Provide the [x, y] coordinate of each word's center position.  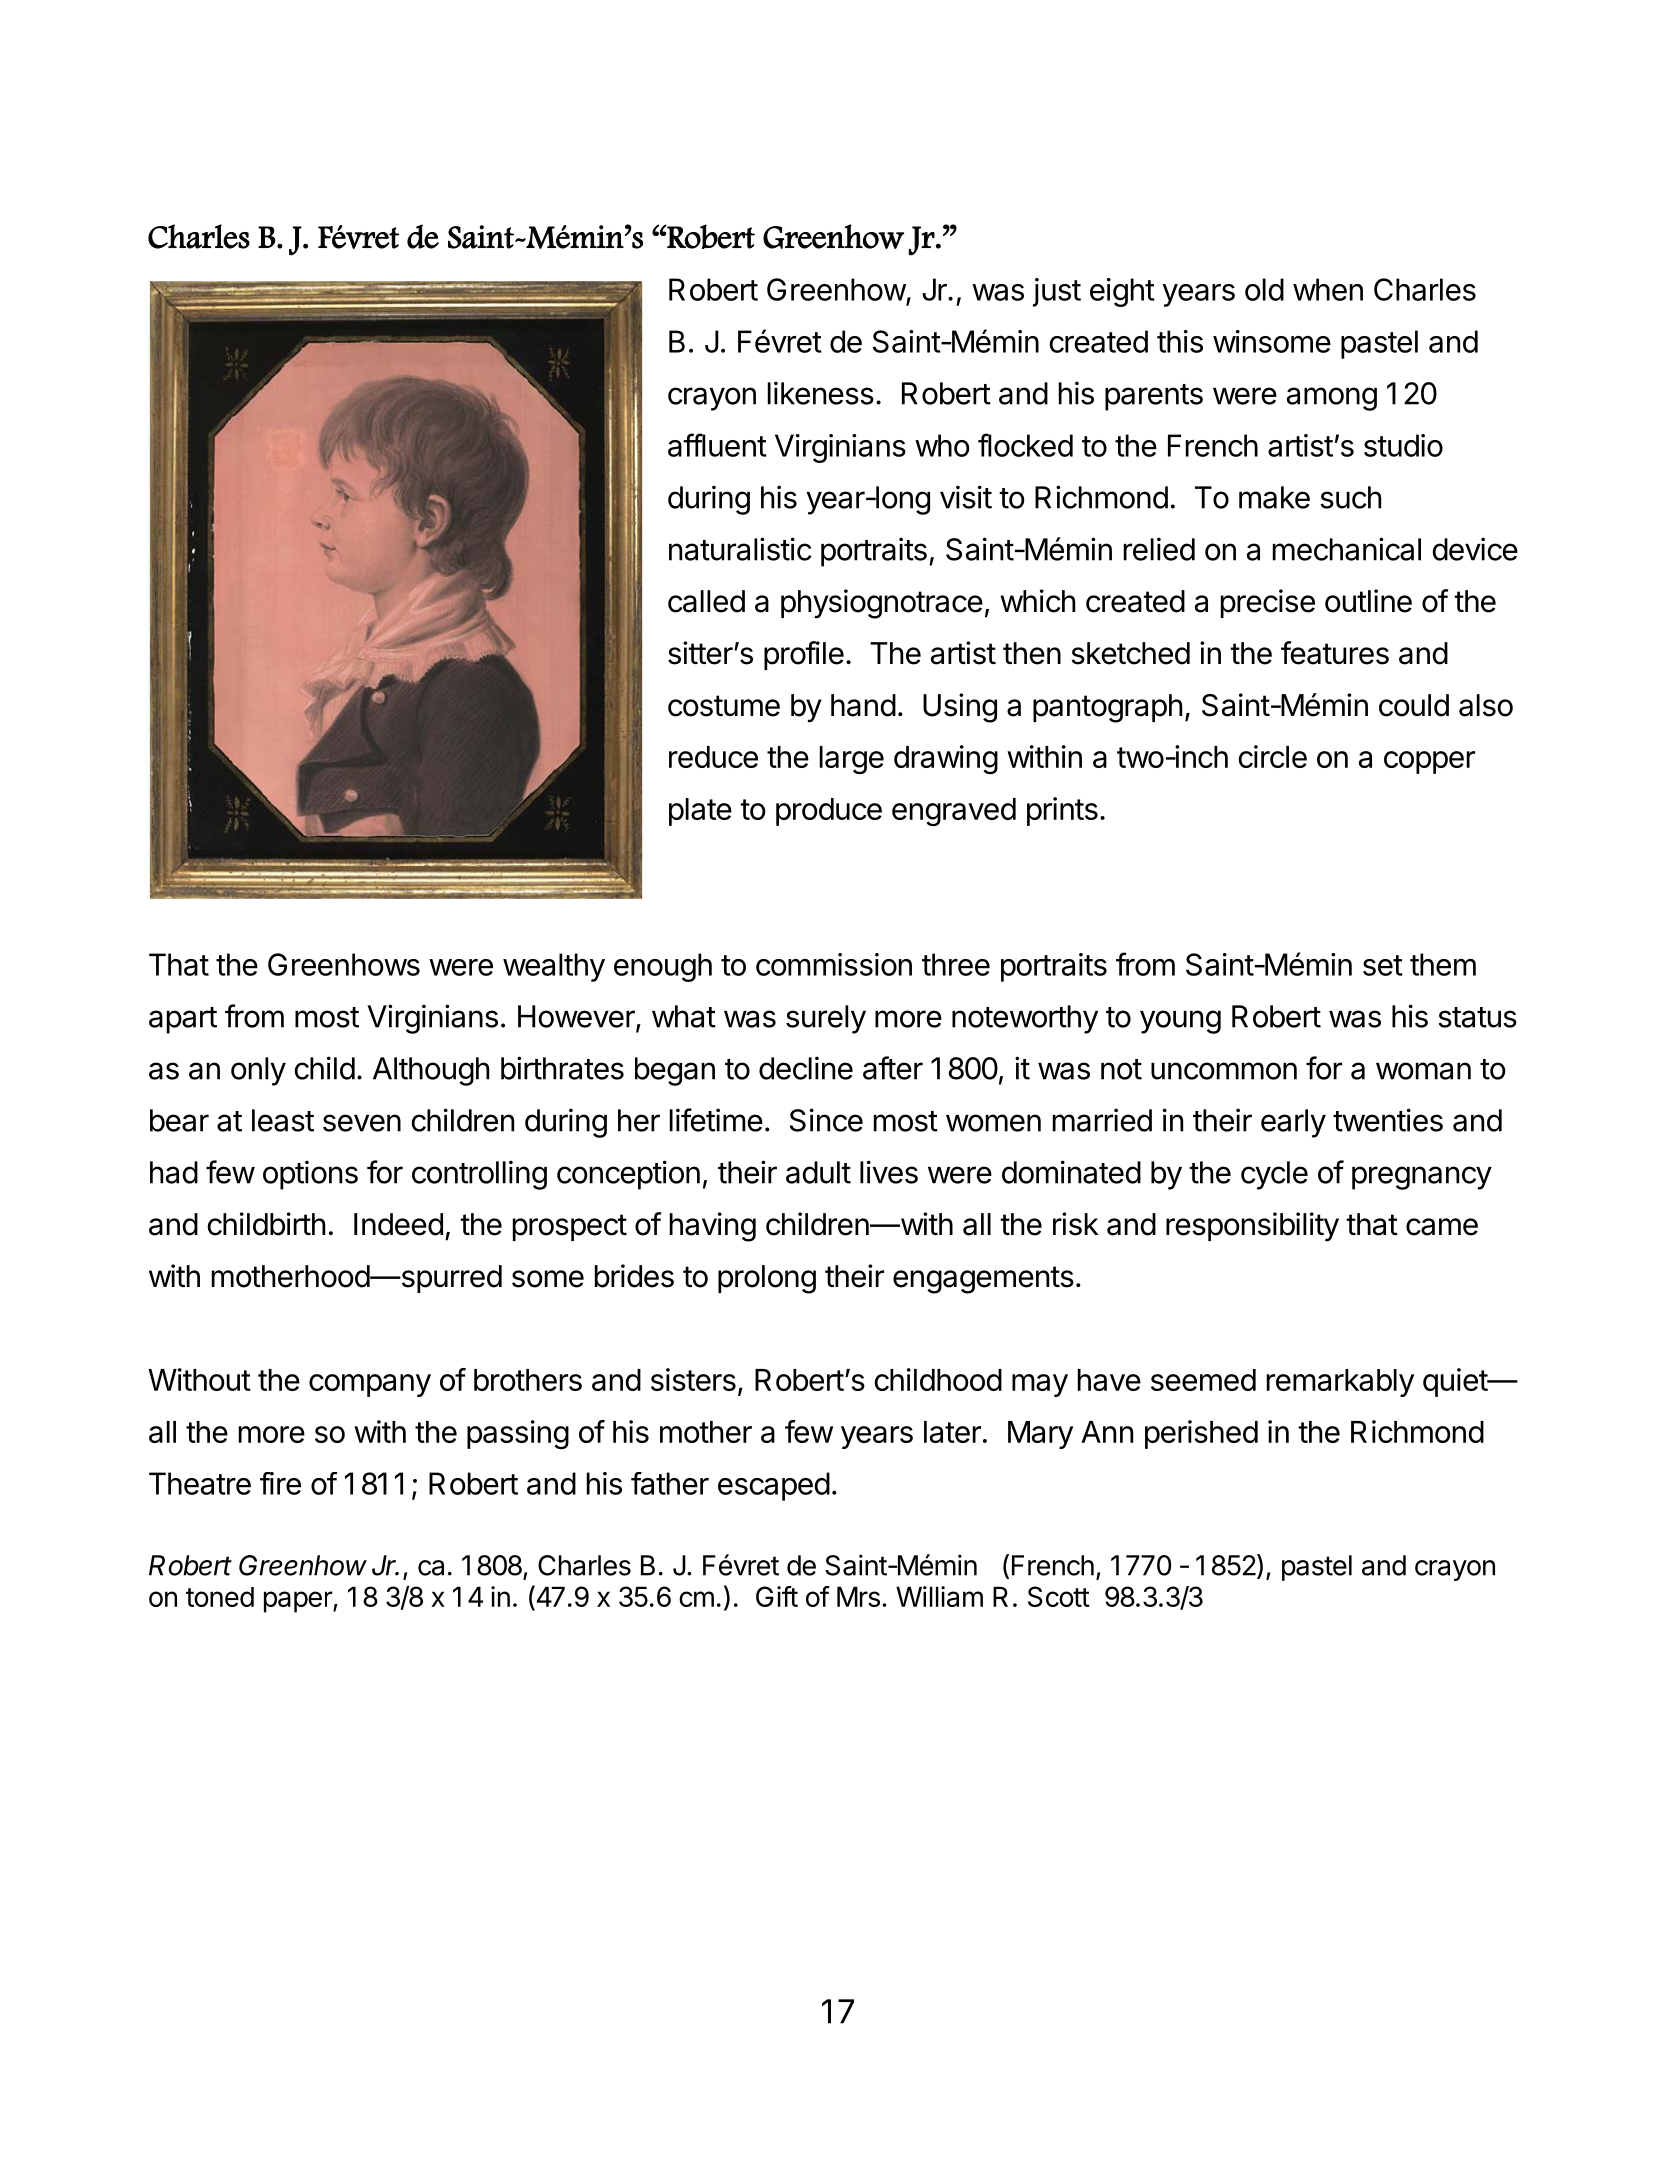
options [310, 1175]
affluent [717, 445]
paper [299, 1602]
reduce [713, 757]
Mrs [858, 1596]
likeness [821, 393]
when [1328, 289]
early [1293, 1123]
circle [1272, 756]
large [852, 760]
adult [818, 1172]
